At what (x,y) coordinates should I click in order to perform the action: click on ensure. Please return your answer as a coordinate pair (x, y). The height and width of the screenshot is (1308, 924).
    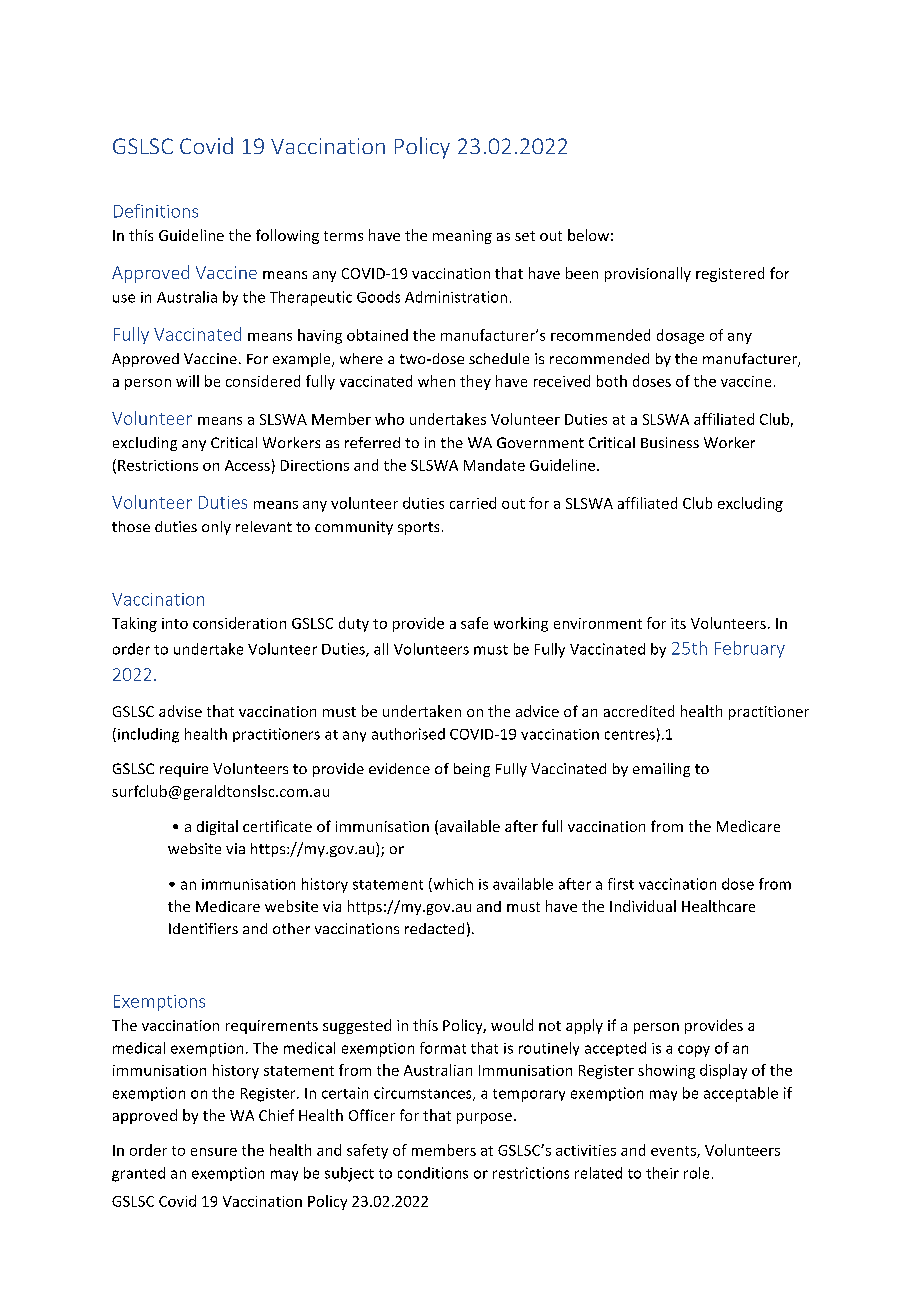
    Looking at the image, I should click on (214, 1152).
